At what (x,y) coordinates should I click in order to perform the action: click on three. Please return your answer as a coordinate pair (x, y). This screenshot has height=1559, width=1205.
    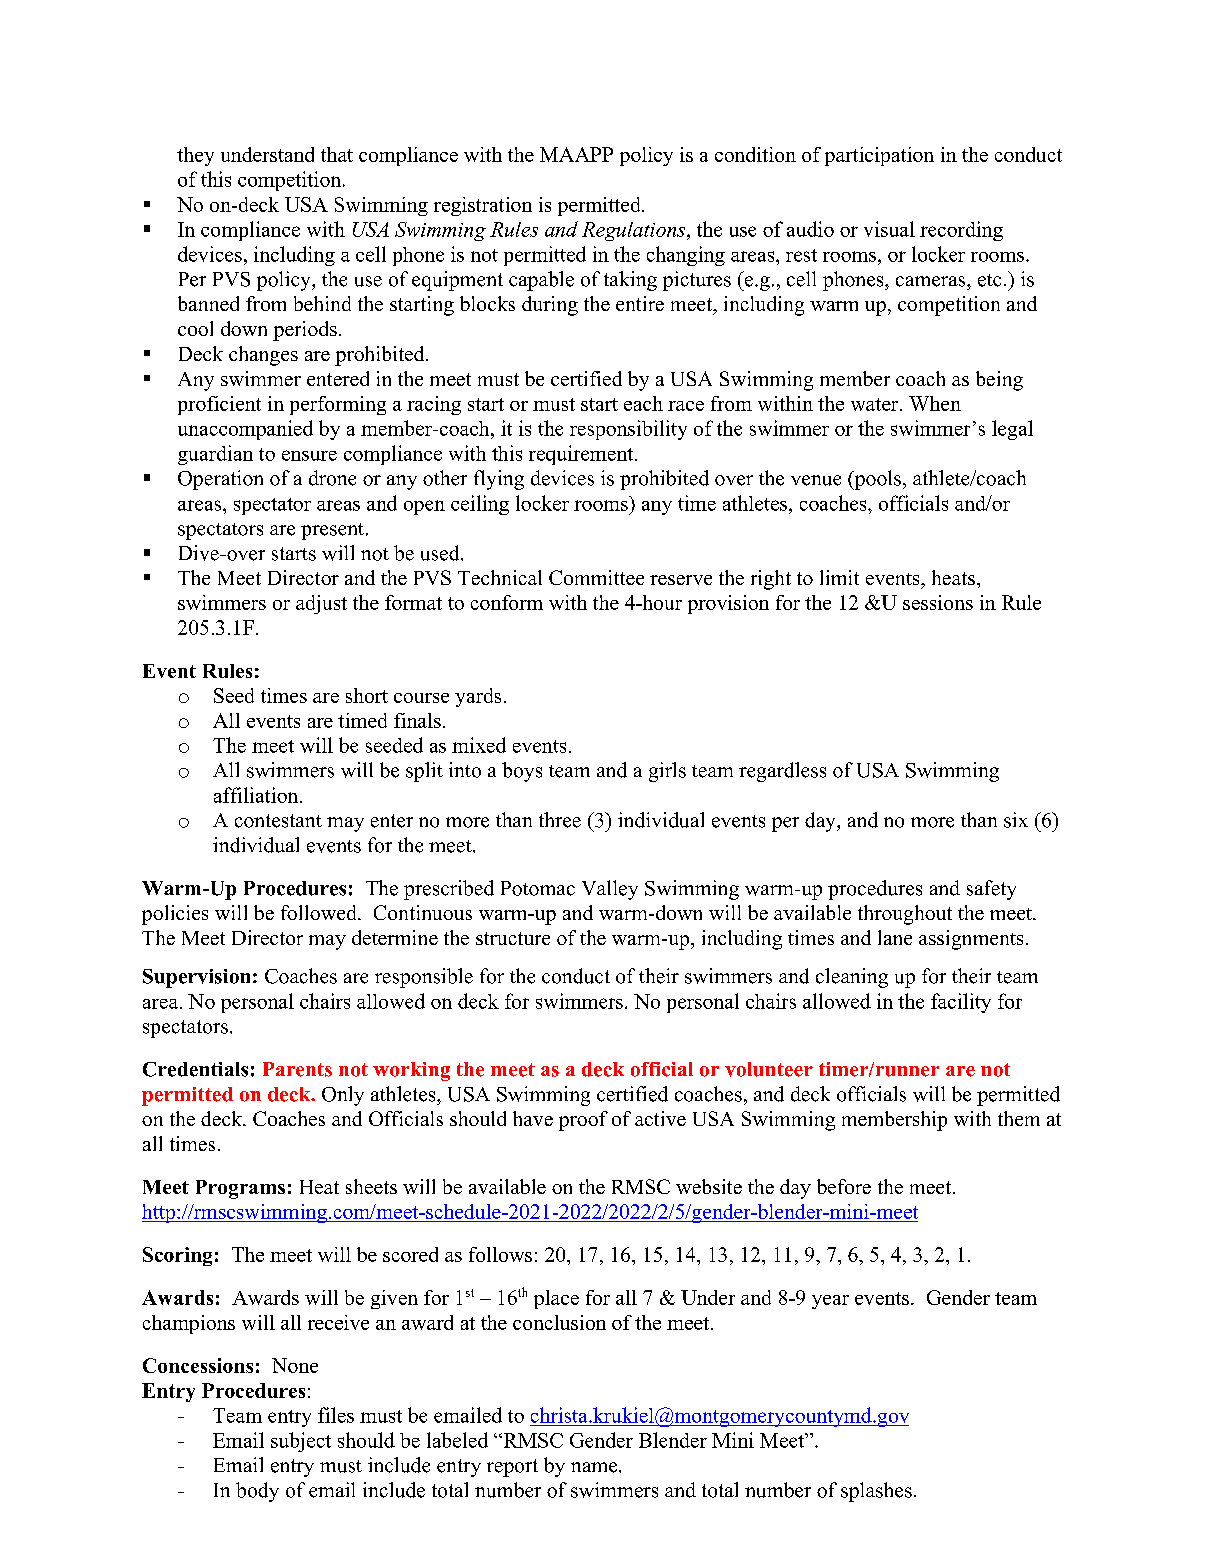
    Looking at the image, I should click on (560, 820).
